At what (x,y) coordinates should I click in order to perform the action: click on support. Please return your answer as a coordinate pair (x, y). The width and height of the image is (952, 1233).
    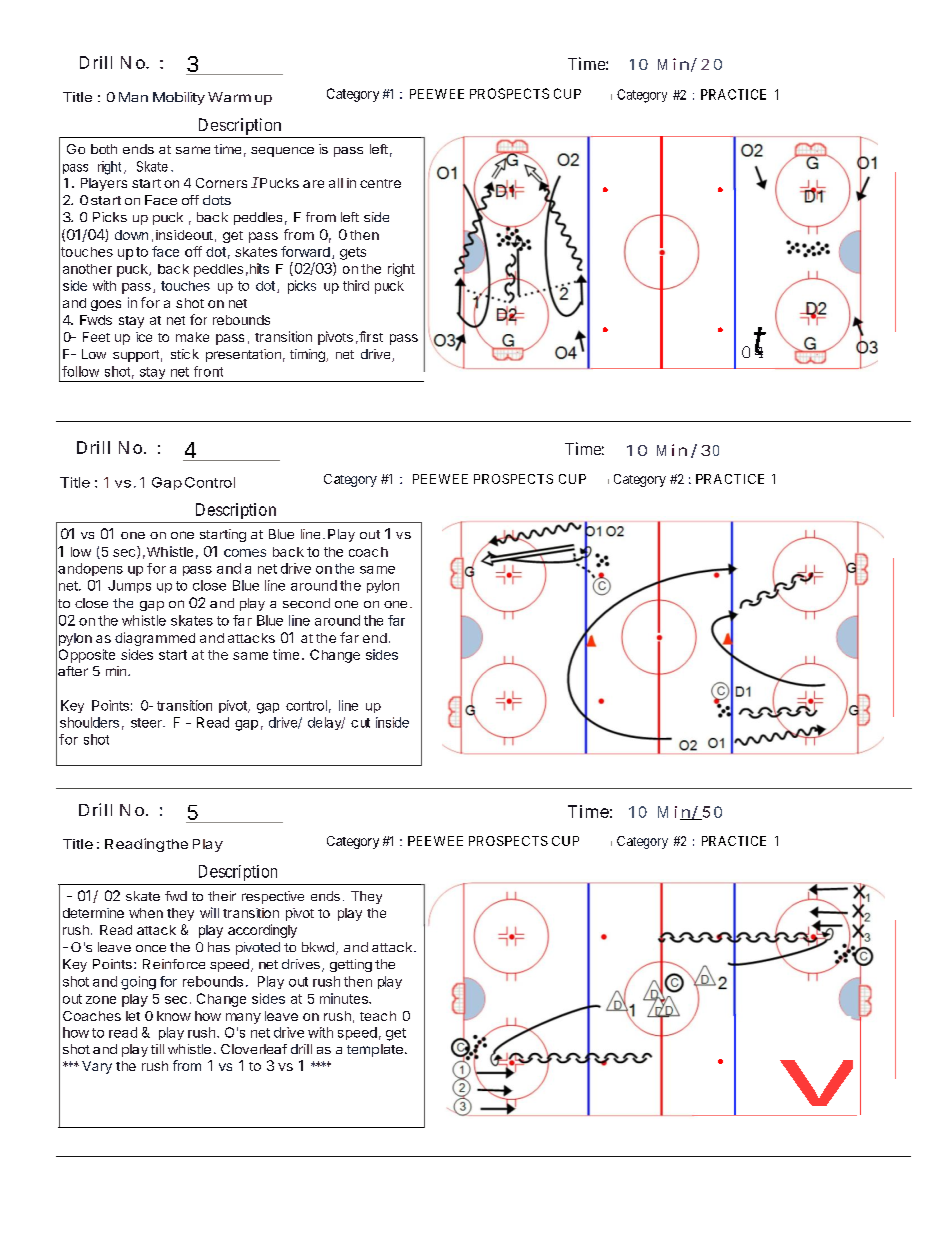
    Looking at the image, I should click on (136, 356).
